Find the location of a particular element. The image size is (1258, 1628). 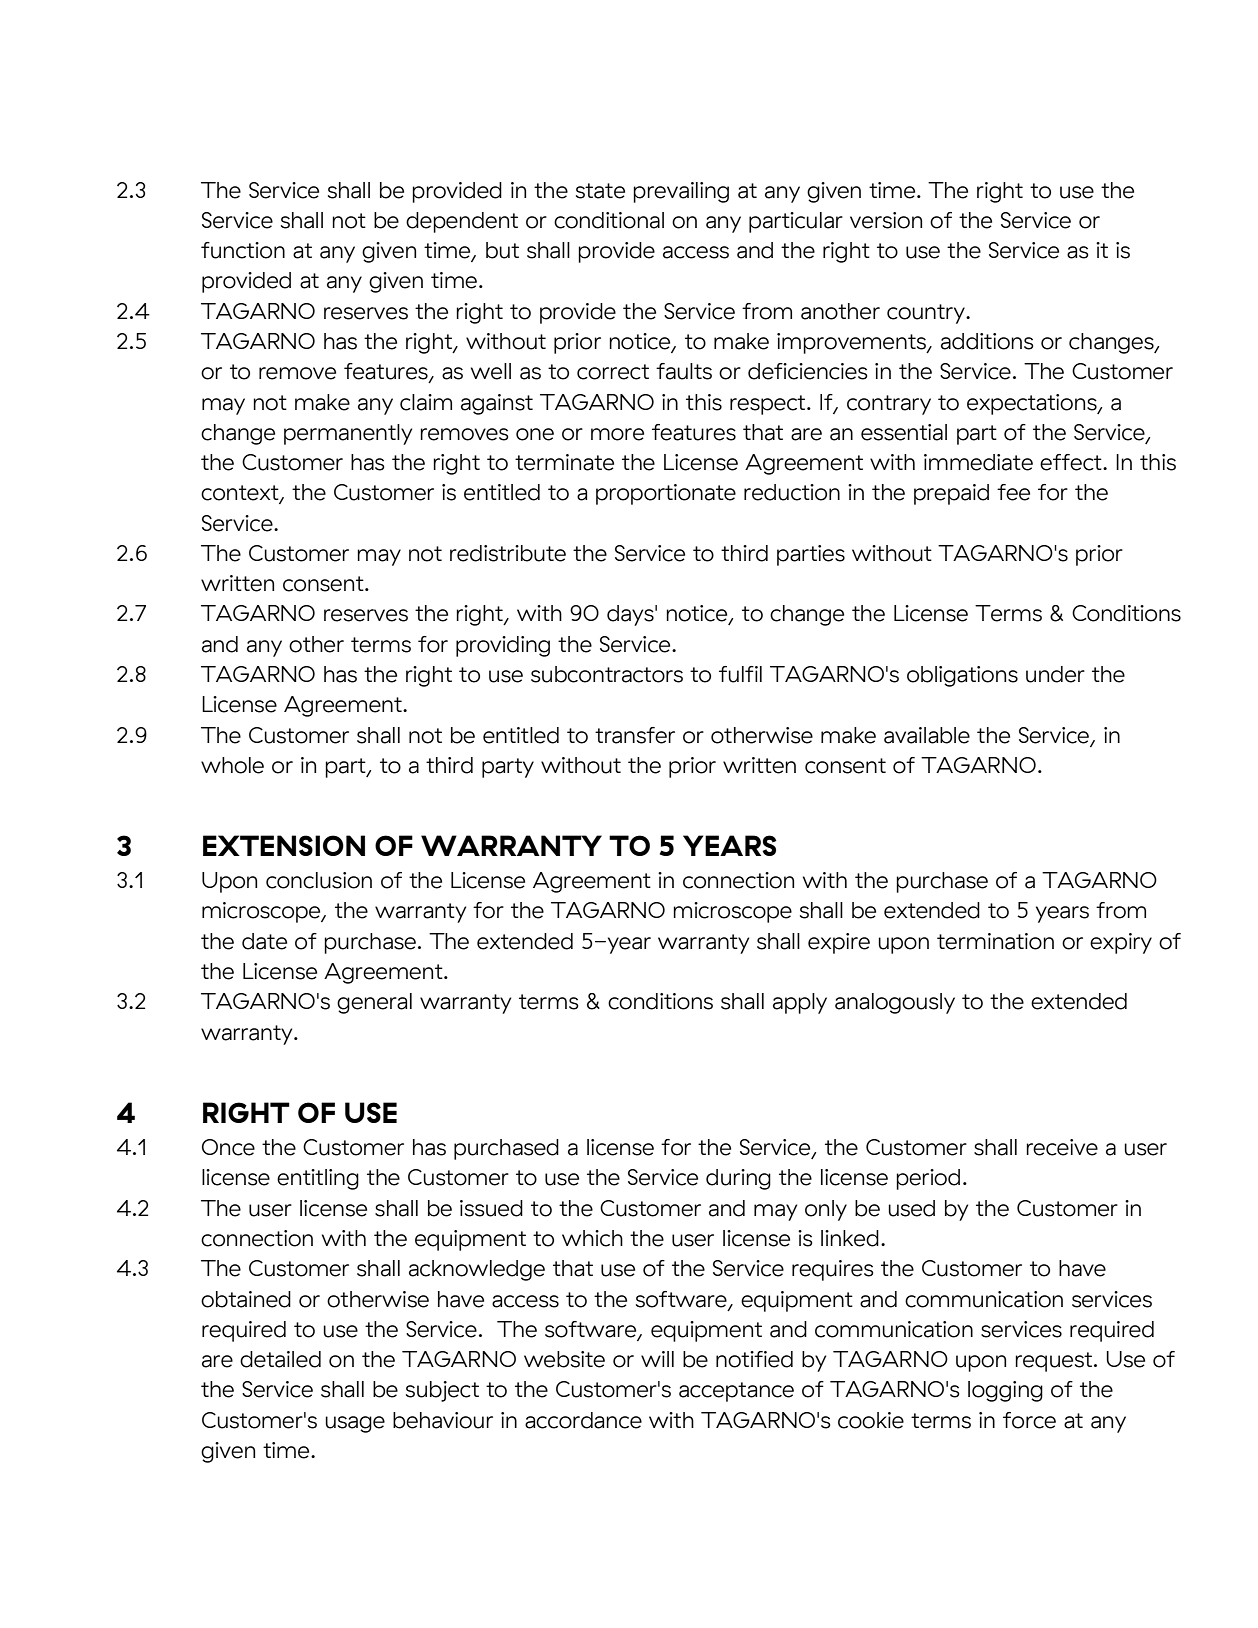

termination is located at coordinates (995, 941).
